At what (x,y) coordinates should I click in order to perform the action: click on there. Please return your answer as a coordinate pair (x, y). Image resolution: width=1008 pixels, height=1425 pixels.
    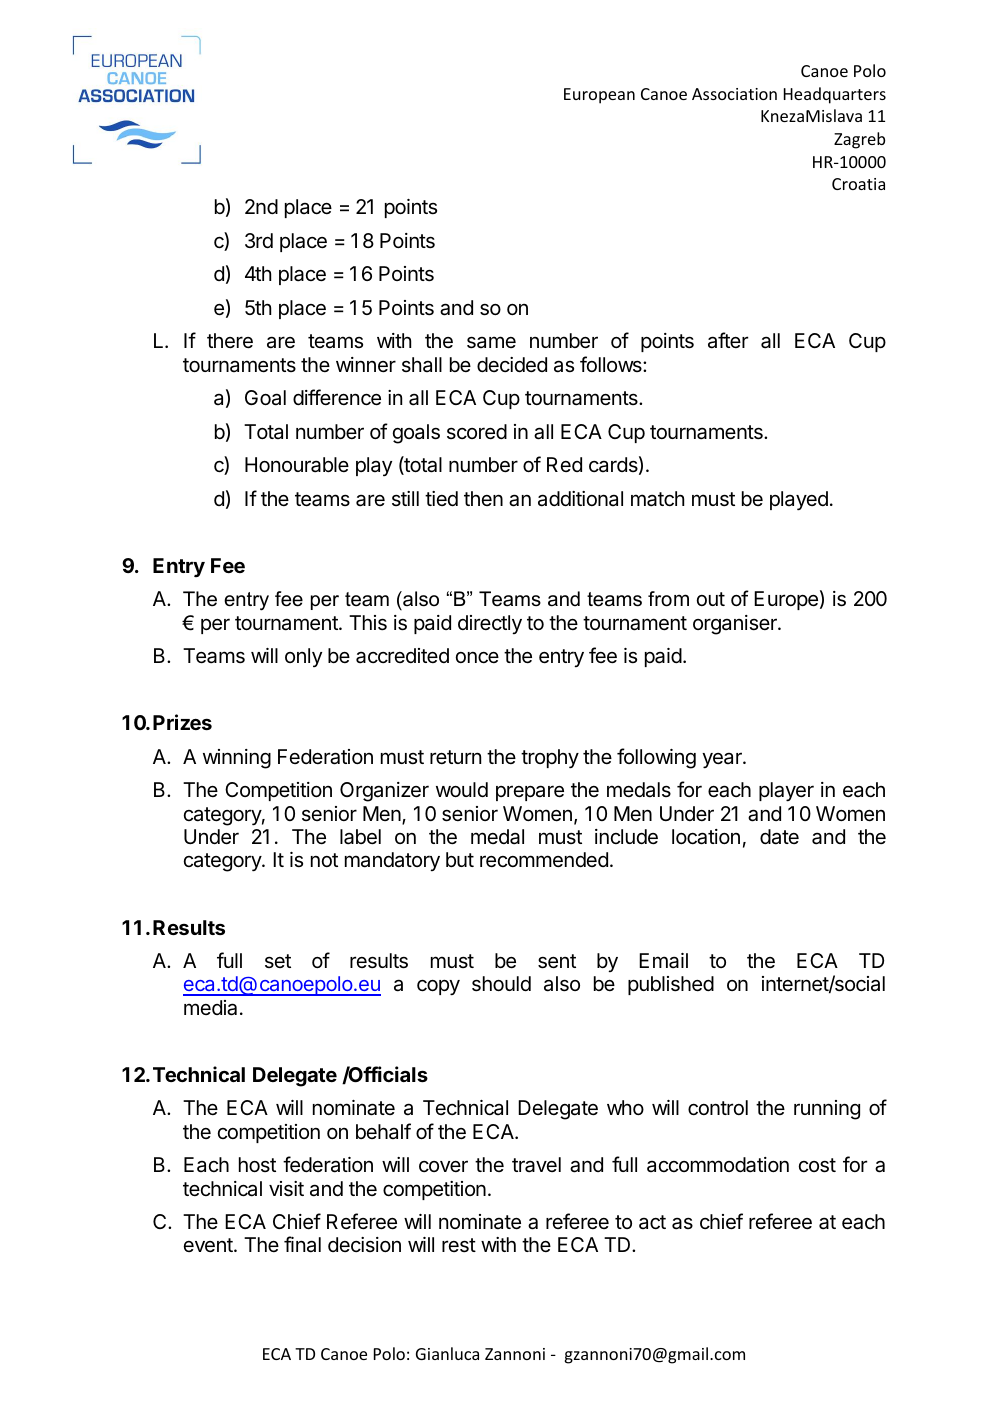
    Looking at the image, I should click on (230, 341).
